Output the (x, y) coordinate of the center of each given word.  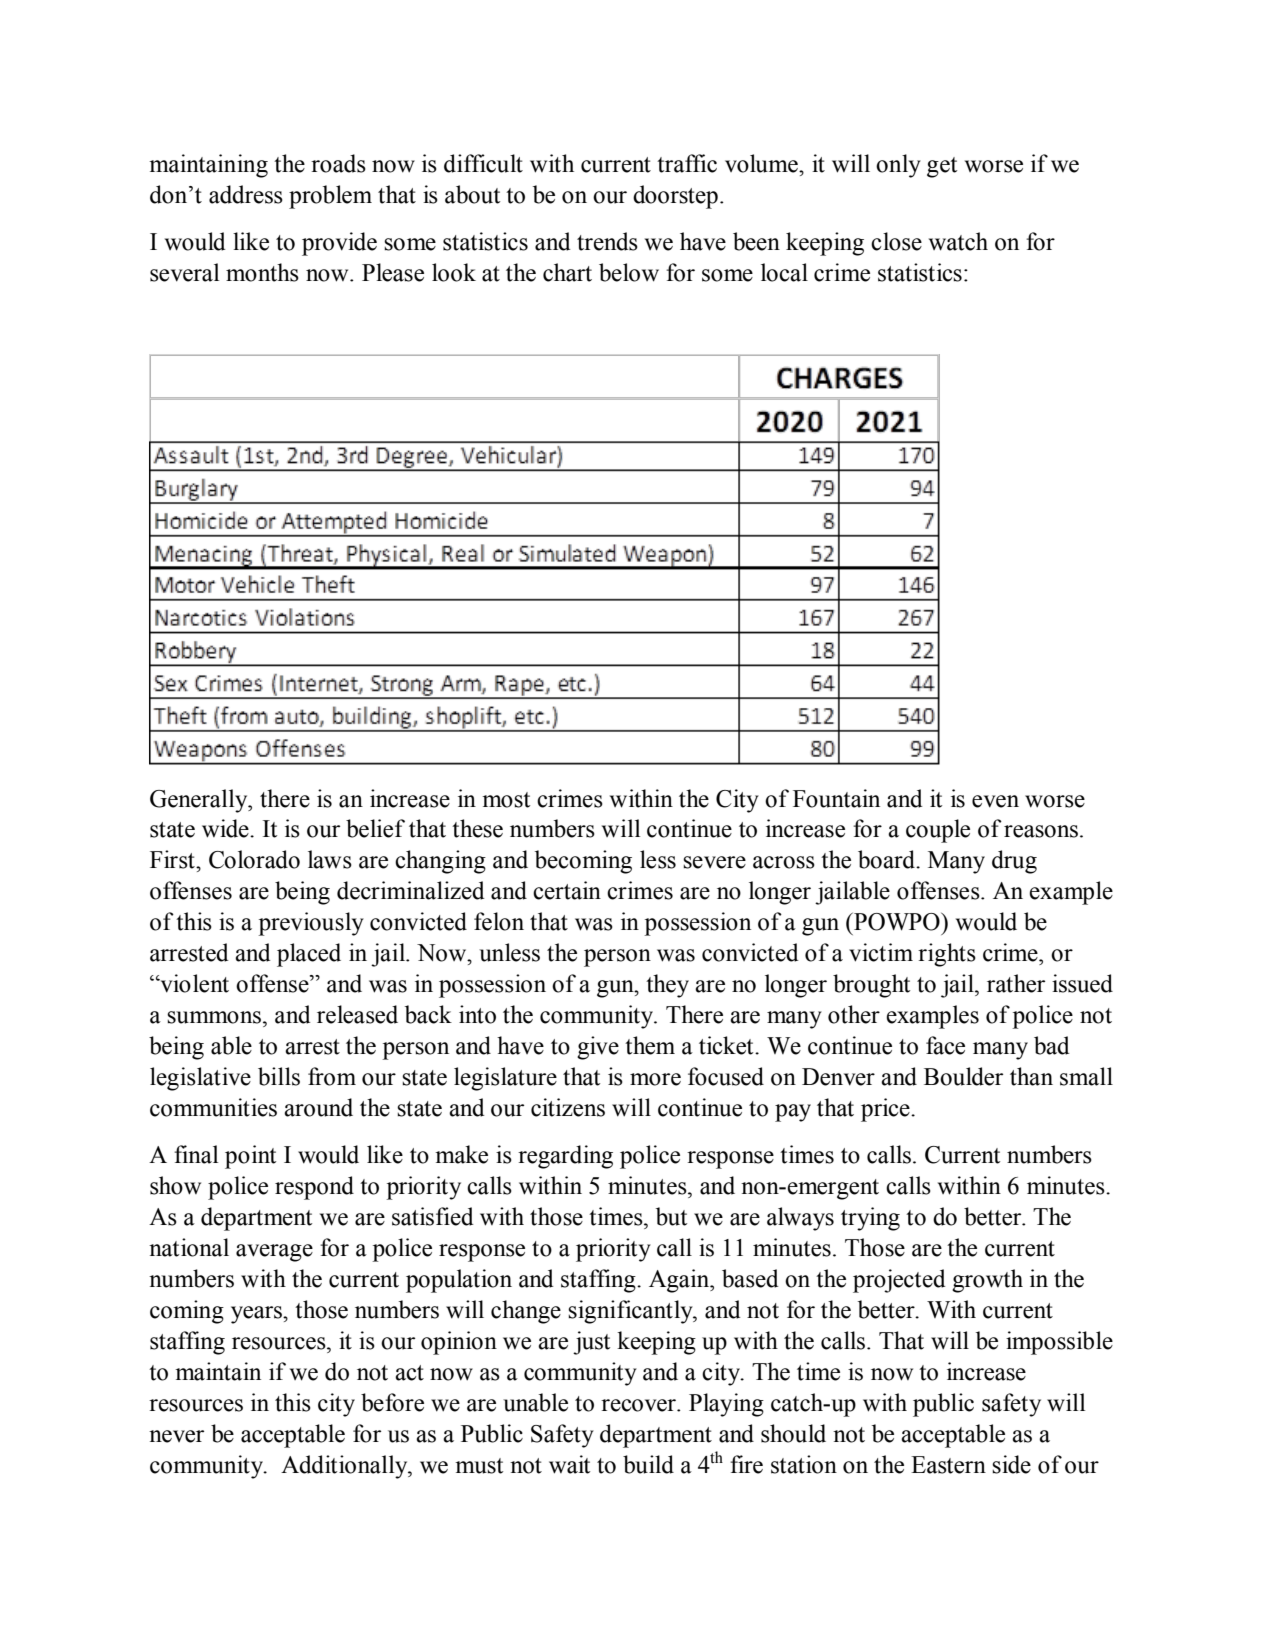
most (506, 800)
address (246, 194)
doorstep (675, 197)
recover (639, 1405)
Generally (200, 801)
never (176, 1436)
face (945, 1045)
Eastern (948, 1465)
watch (958, 241)
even (995, 801)
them (650, 1045)
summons (214, 1017)
